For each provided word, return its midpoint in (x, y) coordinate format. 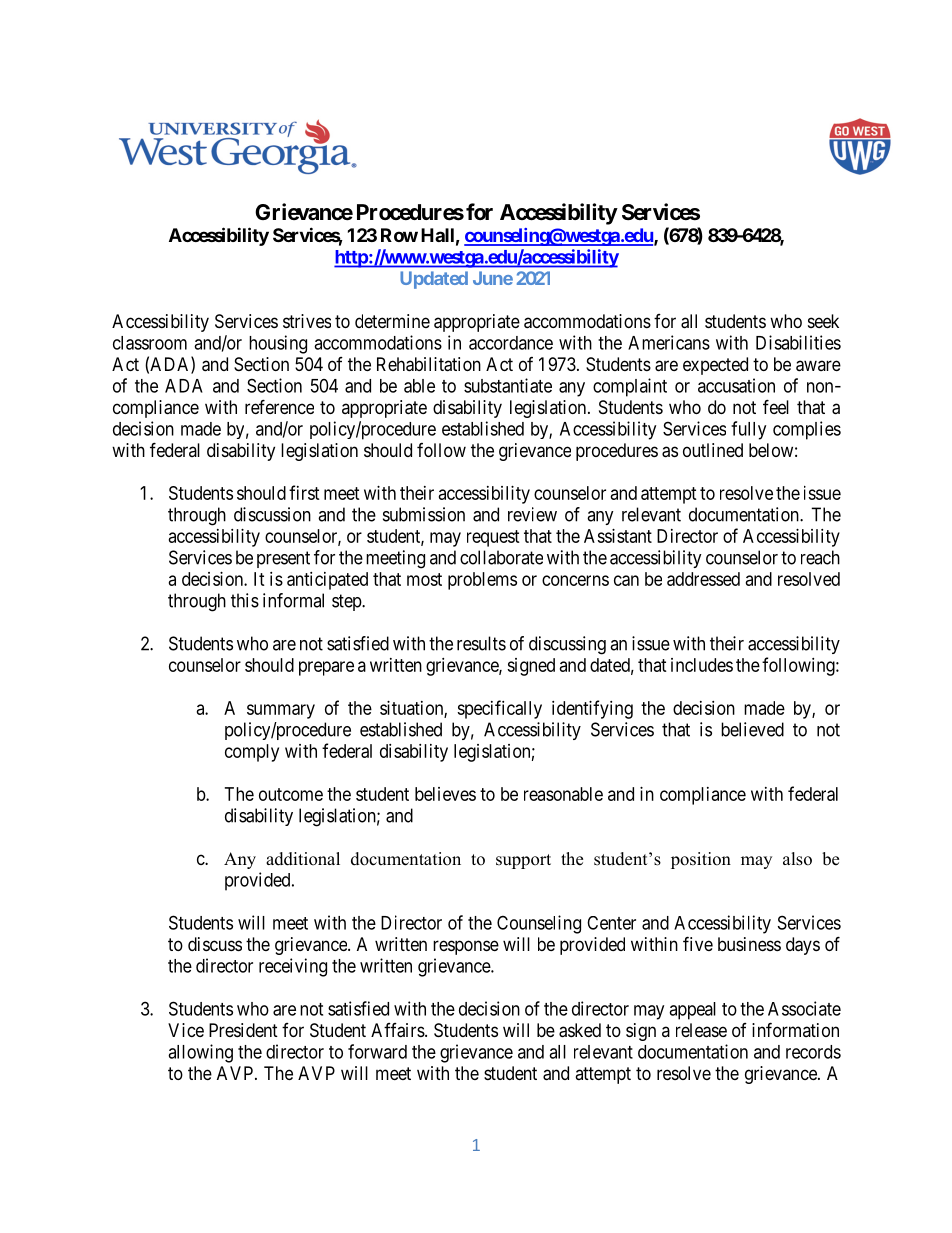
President (243, 1030)
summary (281, 711)
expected (715, 366)
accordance (511, 343)
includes (702, 665)
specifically (499, 709)
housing (278, 344)
